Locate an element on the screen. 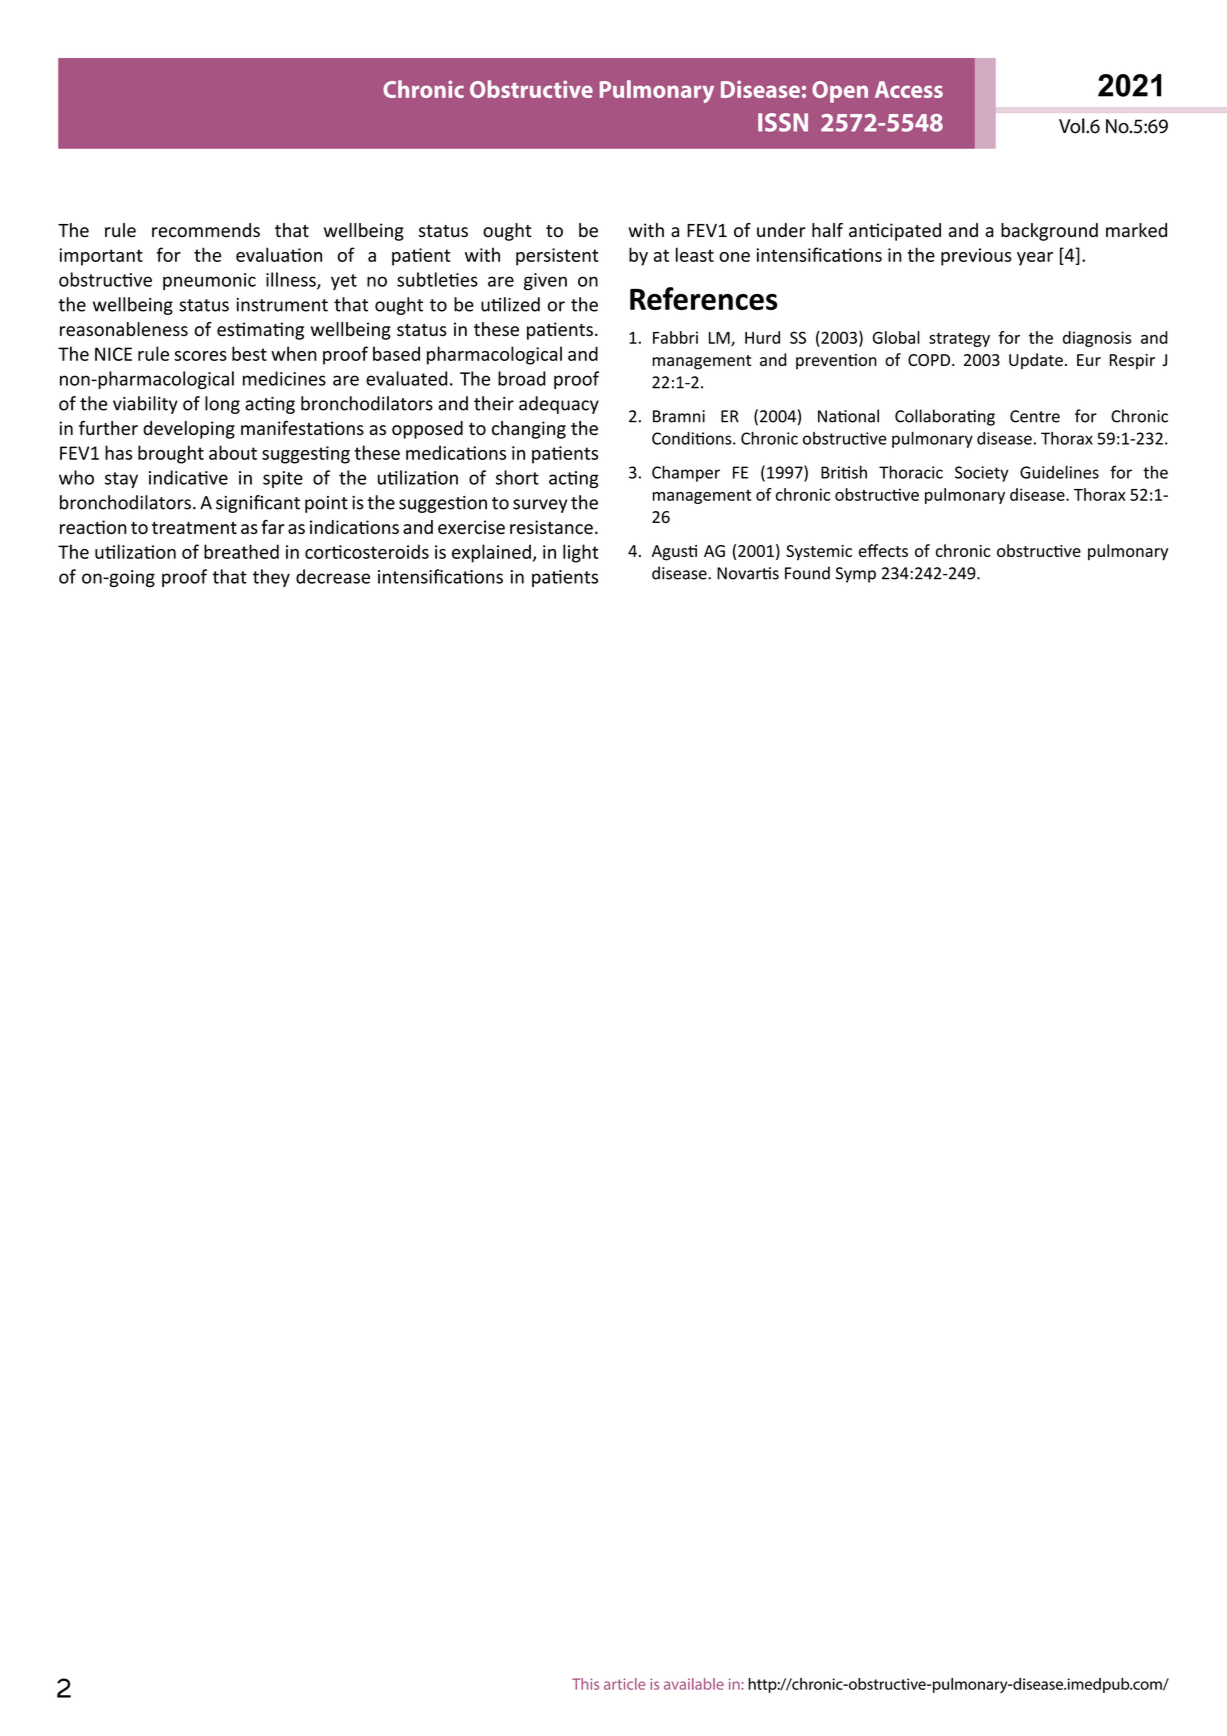 The height and width of the screenshot is (1736, 1227). article is located at coordinates (624, 1684).
